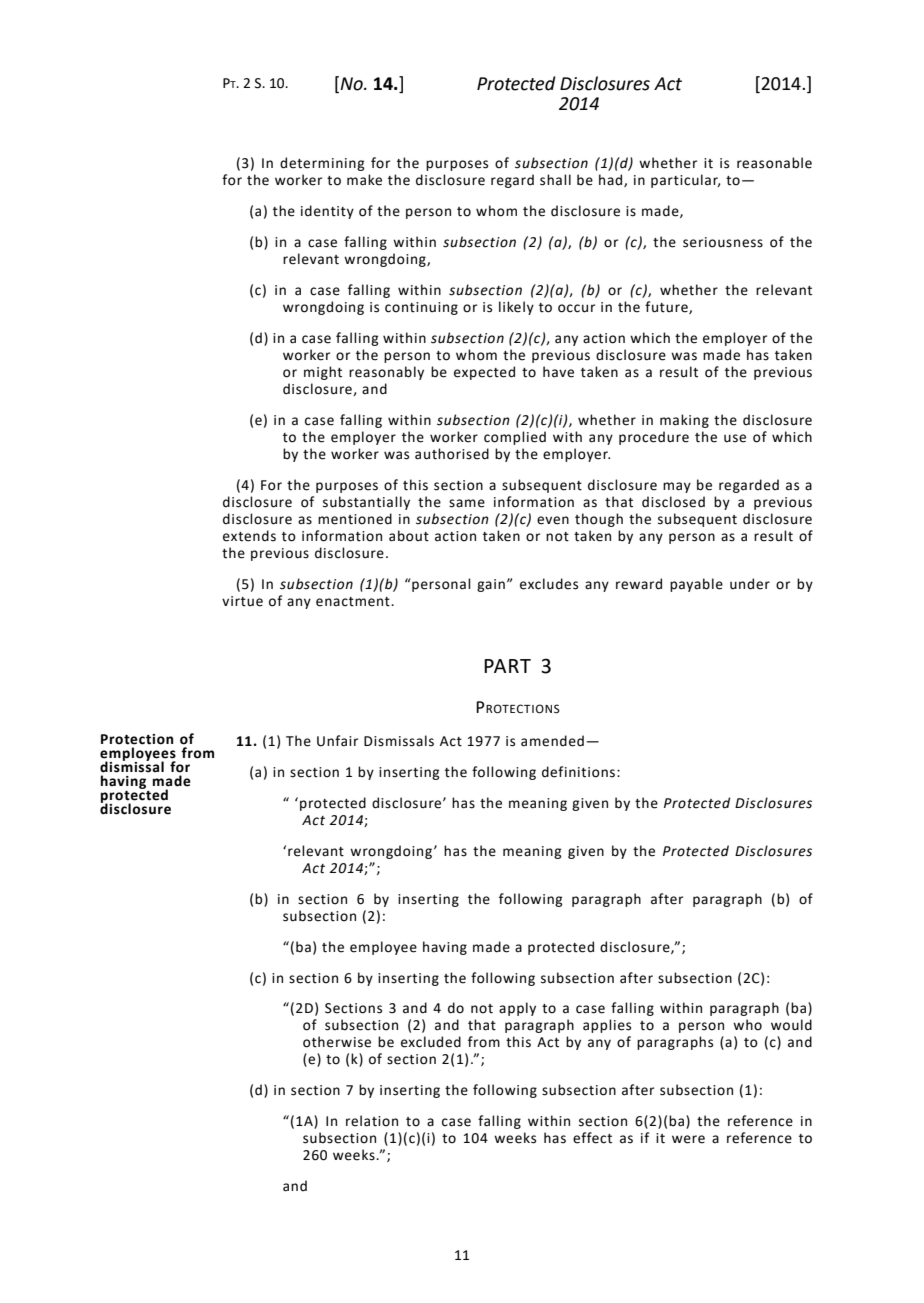 The height and width of the screenshot is (1303, 924). I want to click on even, so click(553, 520).
